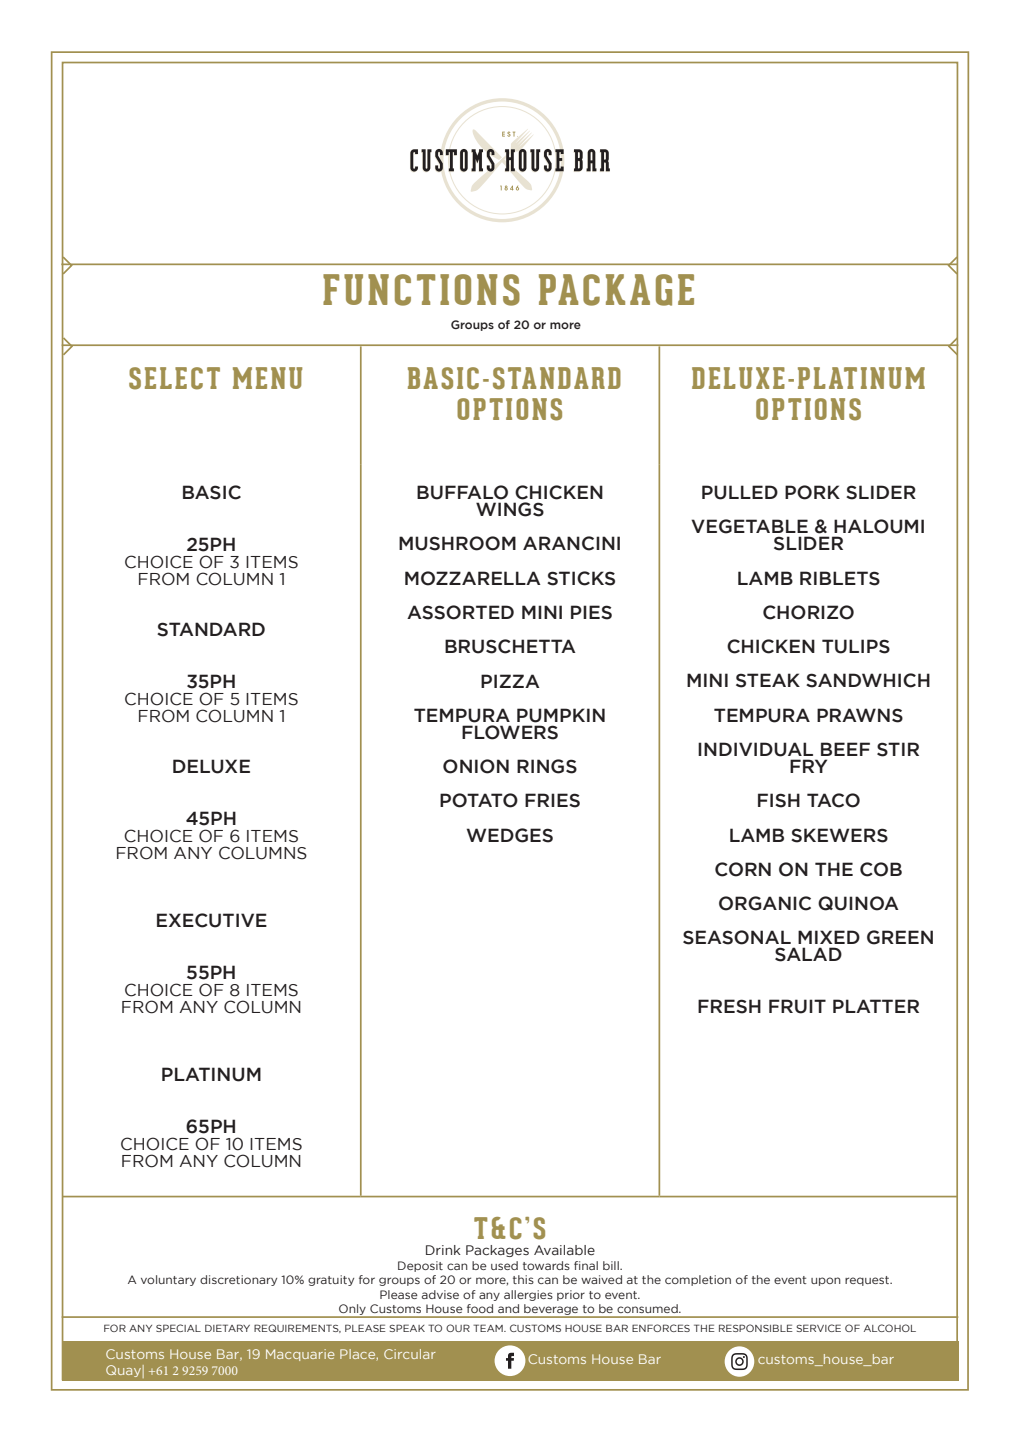 The height and width of the screenshot is (1442, 1020). I want to click on CHORIZO, so click(808, 612).
